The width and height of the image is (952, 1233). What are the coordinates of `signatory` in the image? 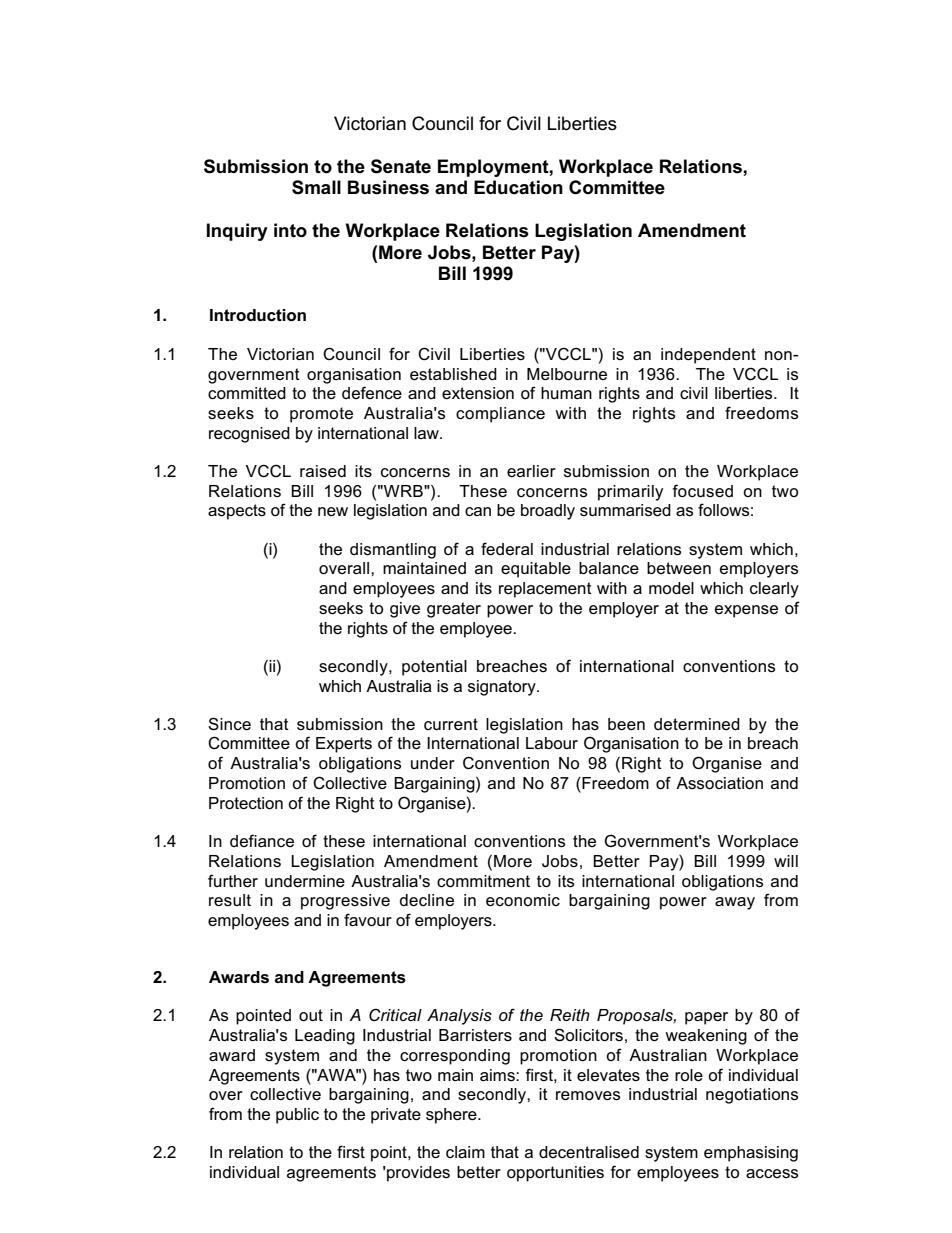 It's located at (503, 688).
